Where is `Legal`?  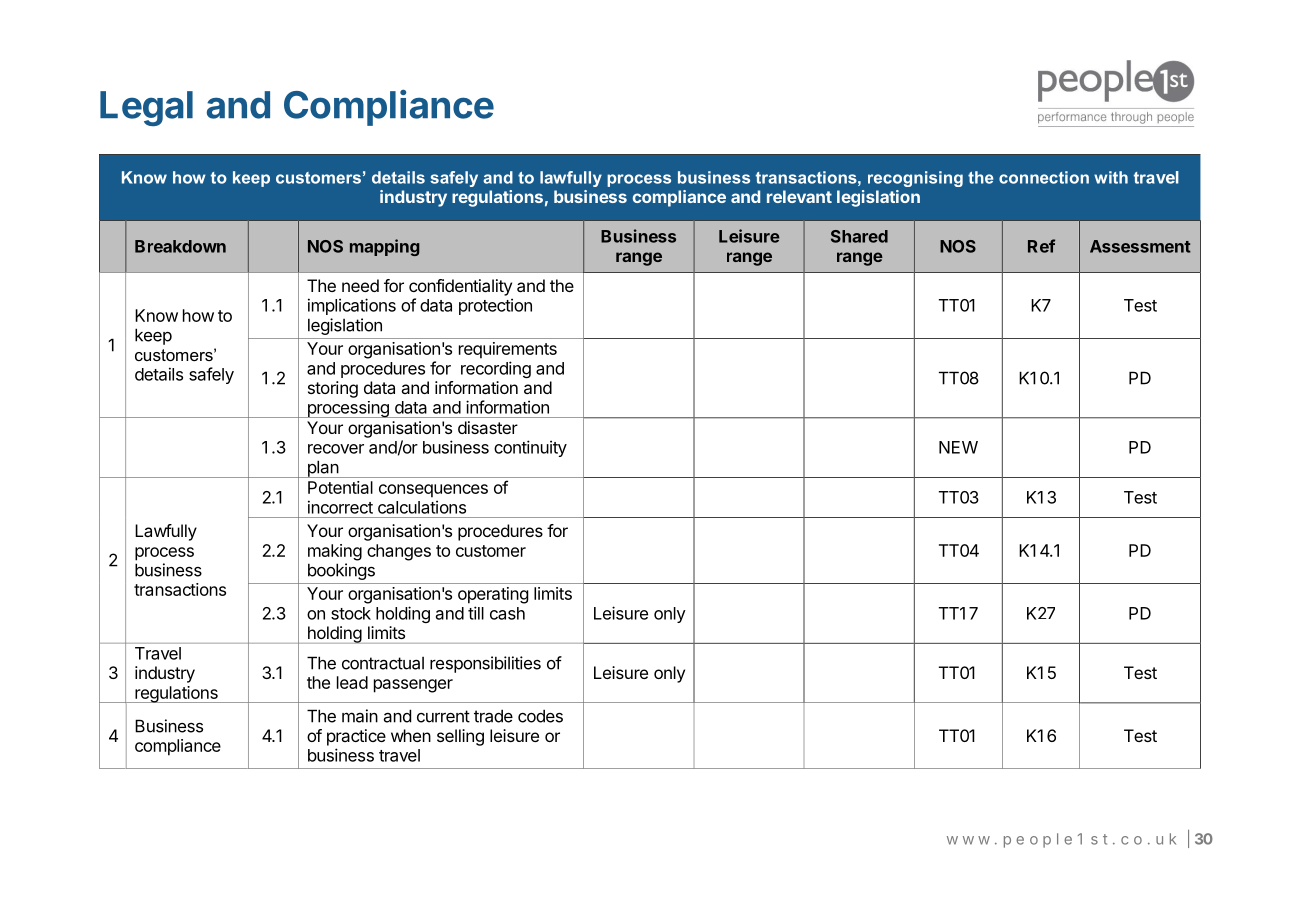
Legal is located at coordinates (146, 108).
